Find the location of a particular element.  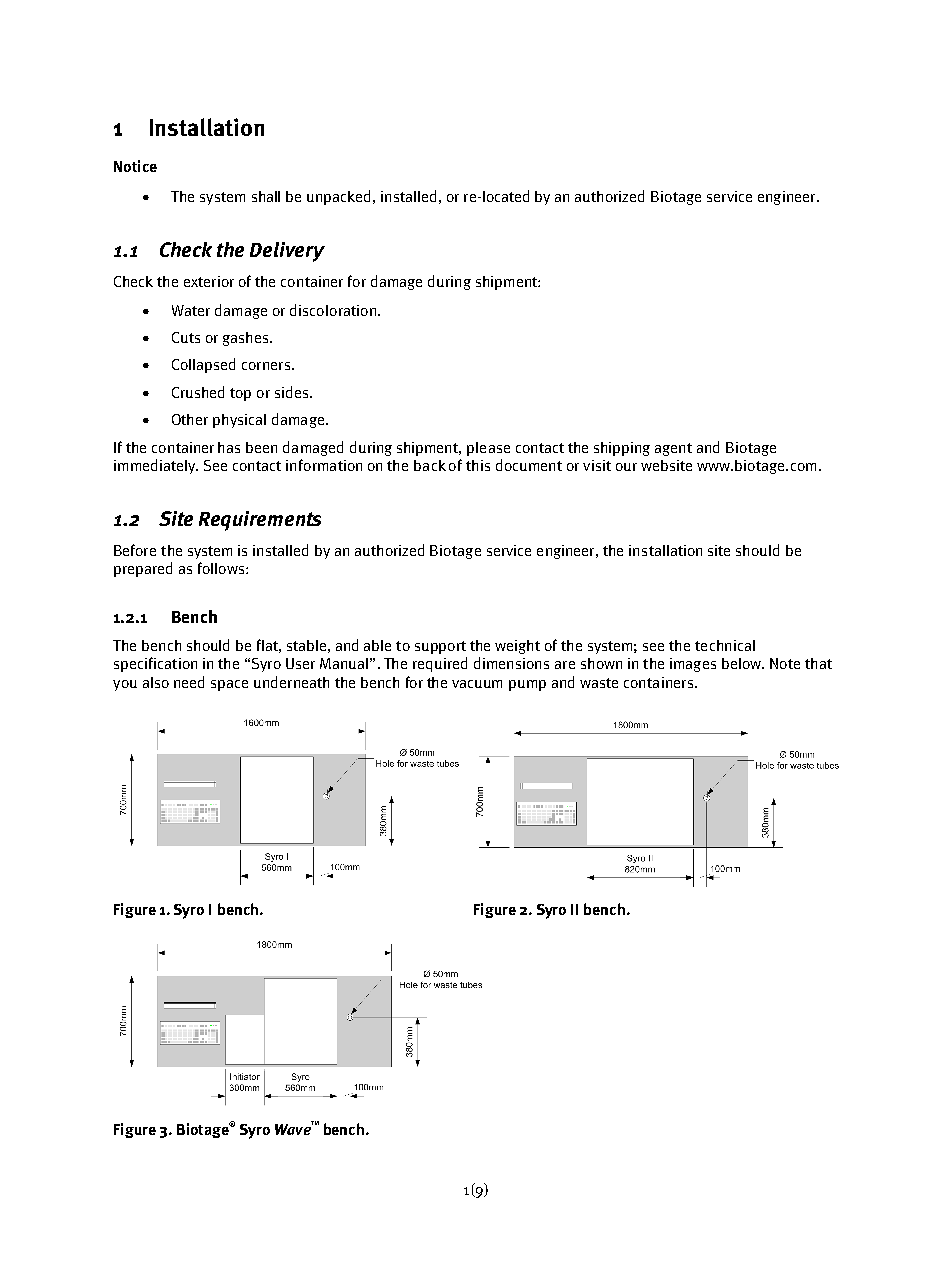

Other is located at coordinates (190, 419).
